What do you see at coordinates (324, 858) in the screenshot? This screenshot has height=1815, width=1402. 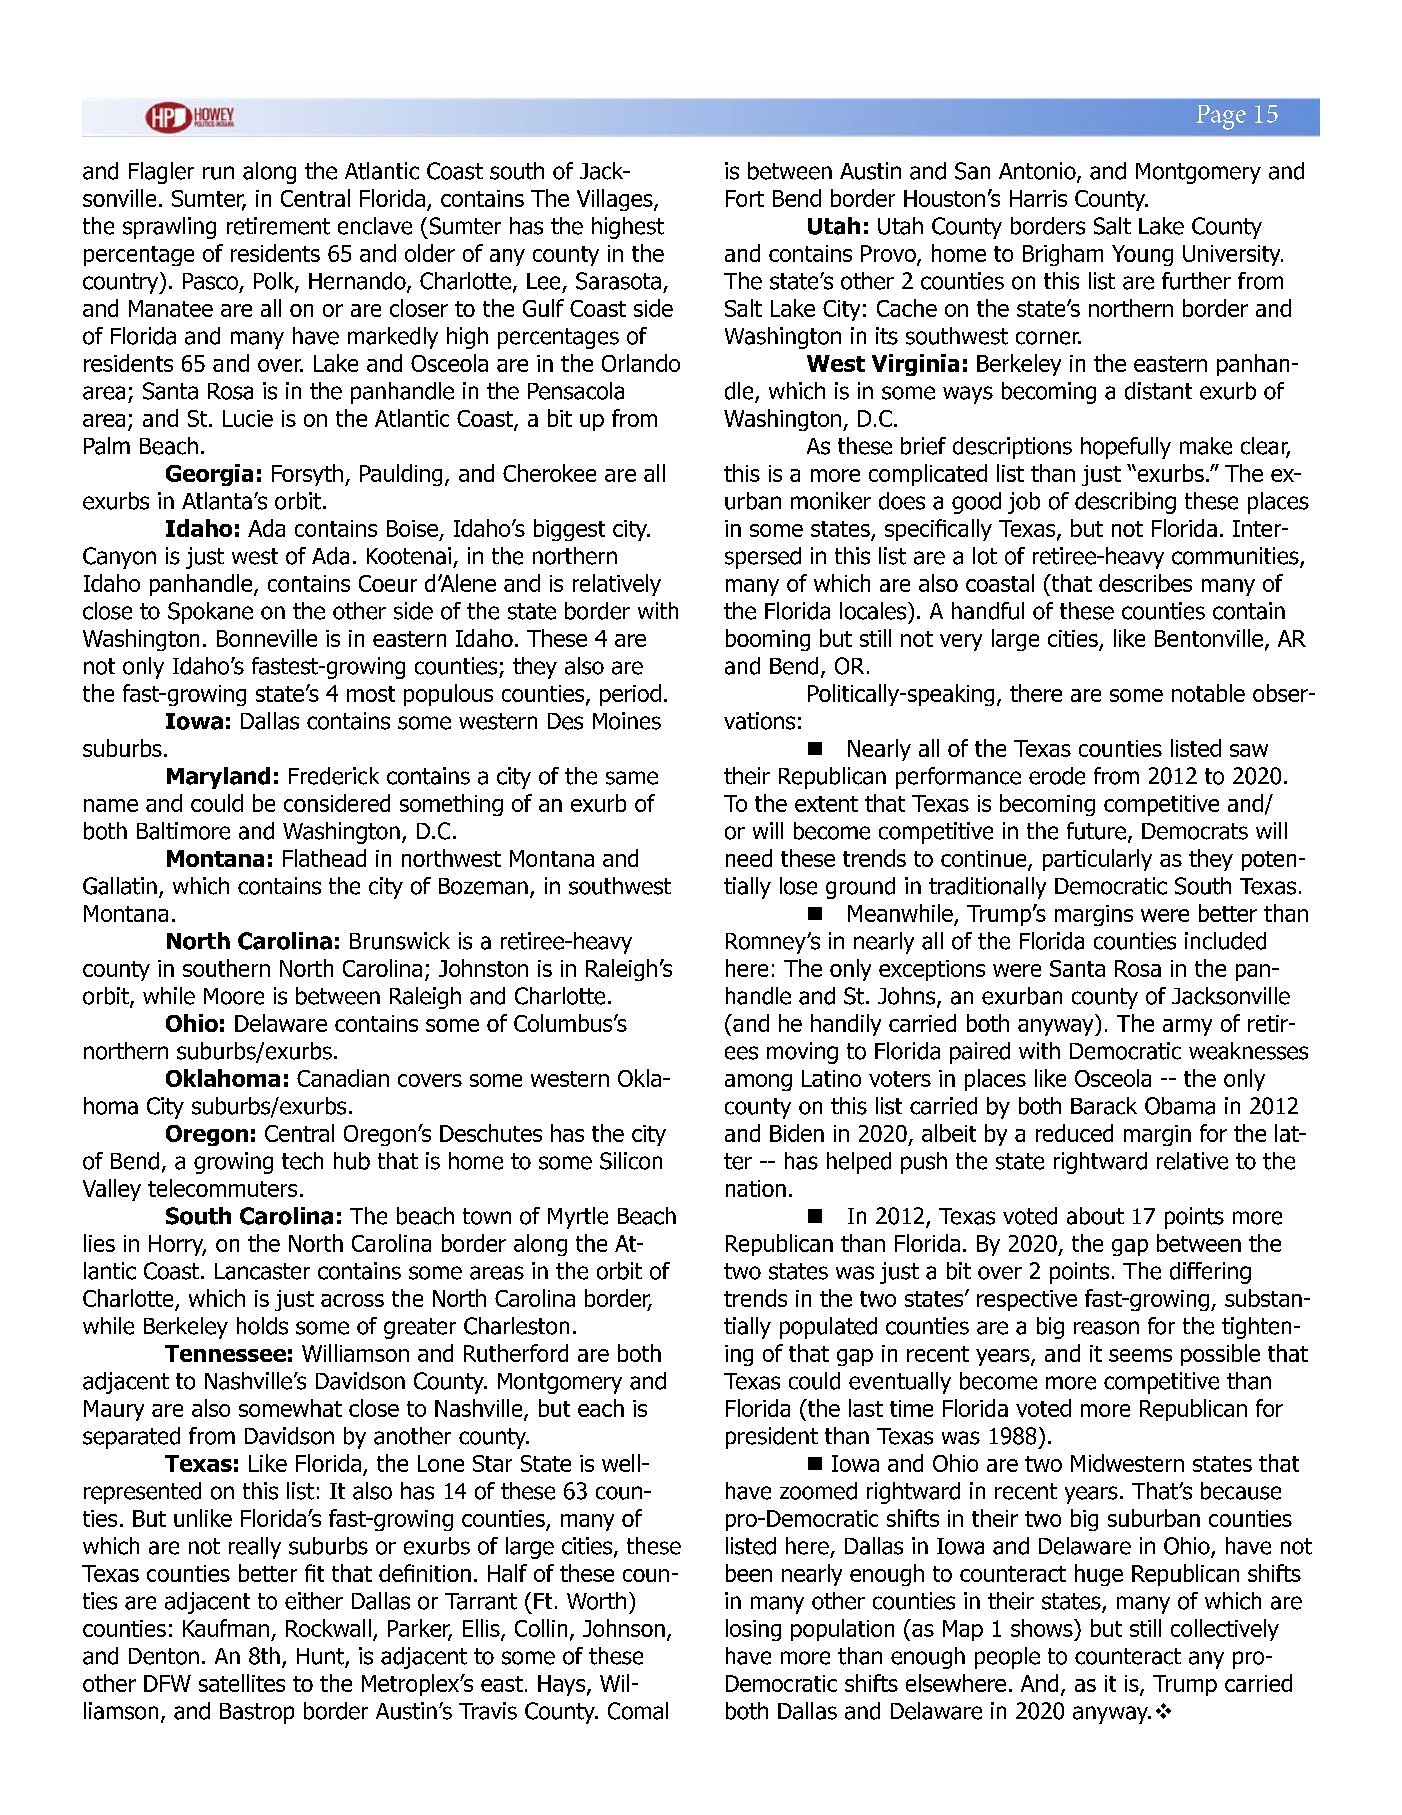 I see `Flathead` at bounding box center [324, 858].
